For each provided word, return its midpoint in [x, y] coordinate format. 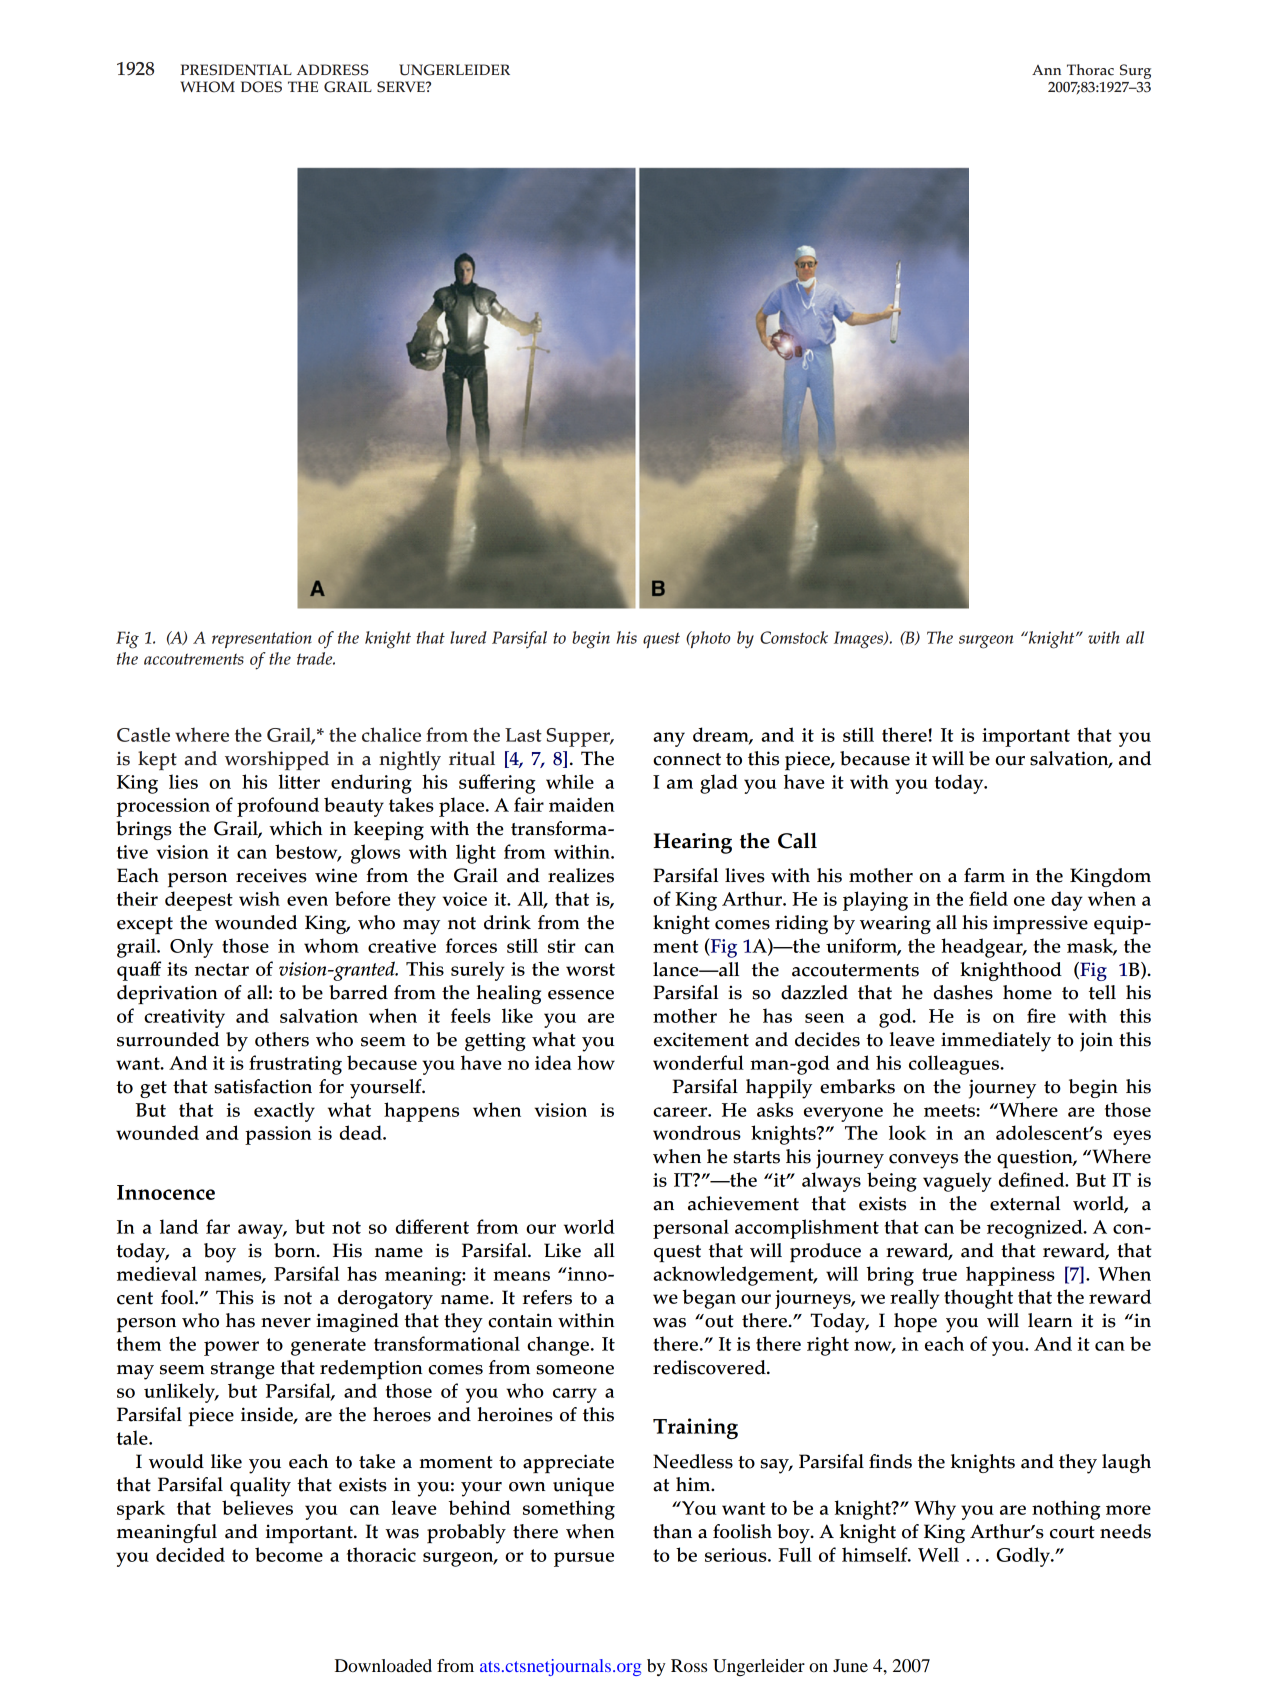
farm [984, 875]
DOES [261, 87]
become [289, 1554]
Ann [1046, 70]
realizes [581, 875]
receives [271, 875]
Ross [689, 1665]
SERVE [402, 87]
